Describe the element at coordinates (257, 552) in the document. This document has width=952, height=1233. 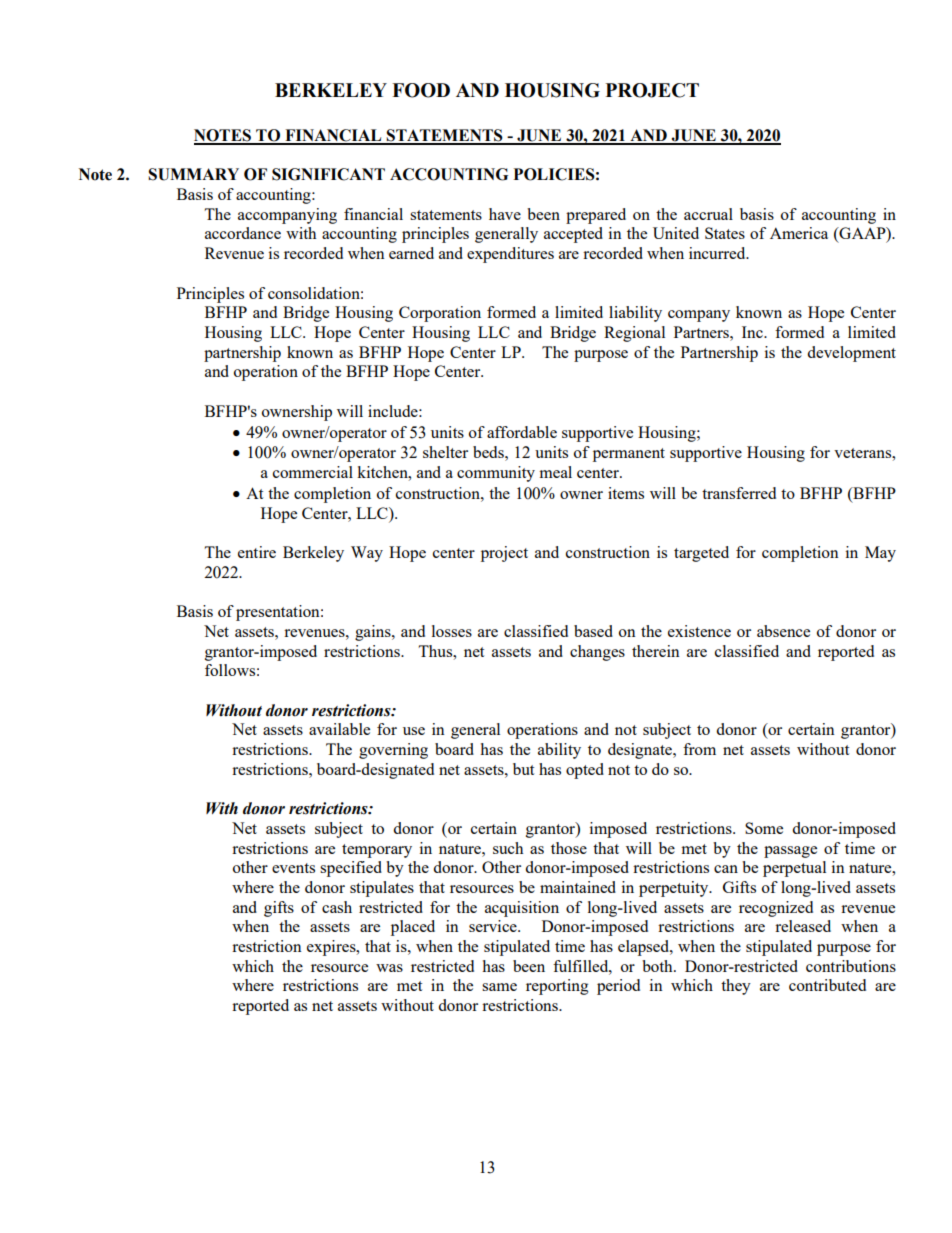
I see `entire` at that location.
